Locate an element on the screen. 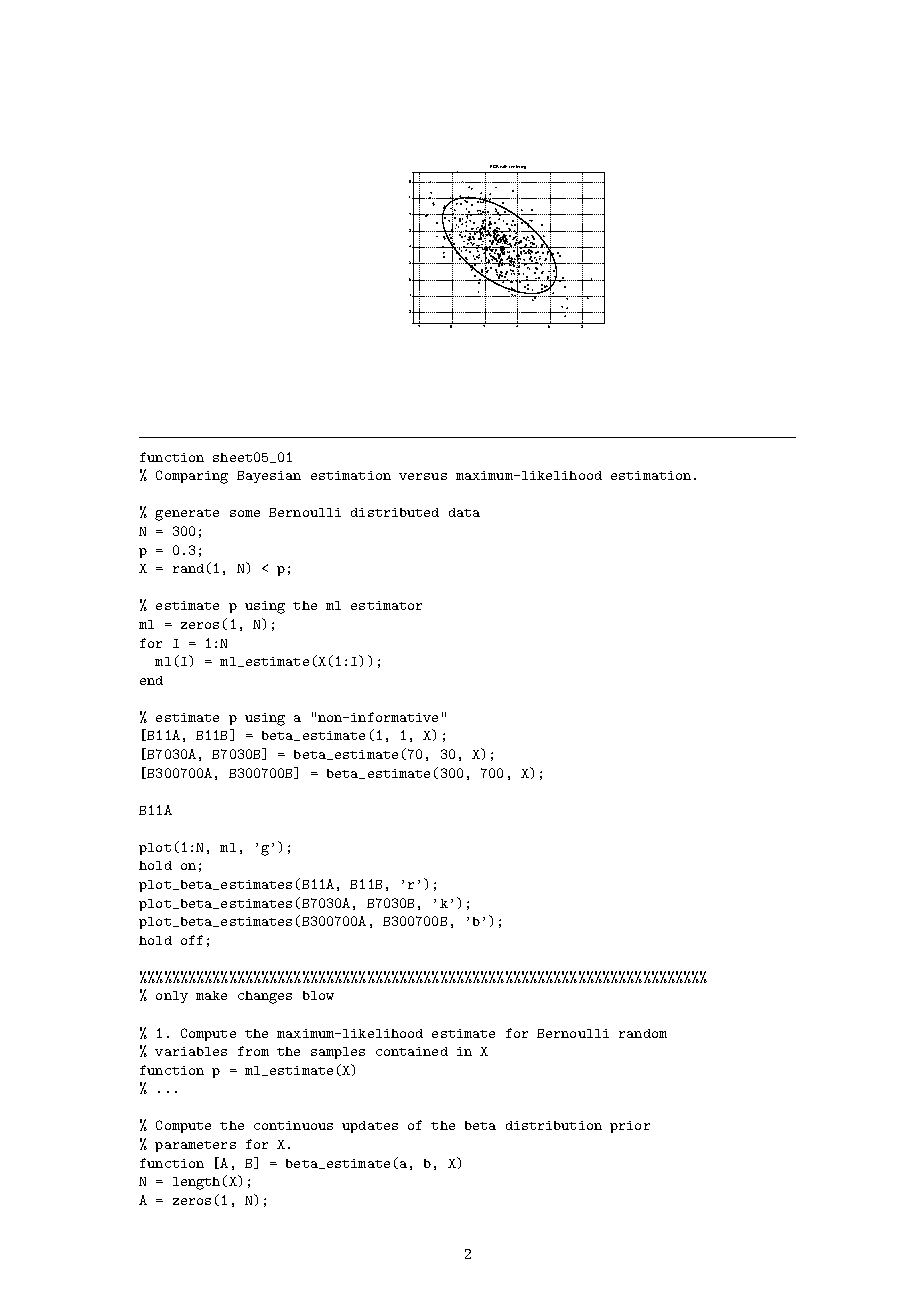 Image resolution: width=924 pixels, height=1308 pixels. off is located at coordinates (192, 940).
